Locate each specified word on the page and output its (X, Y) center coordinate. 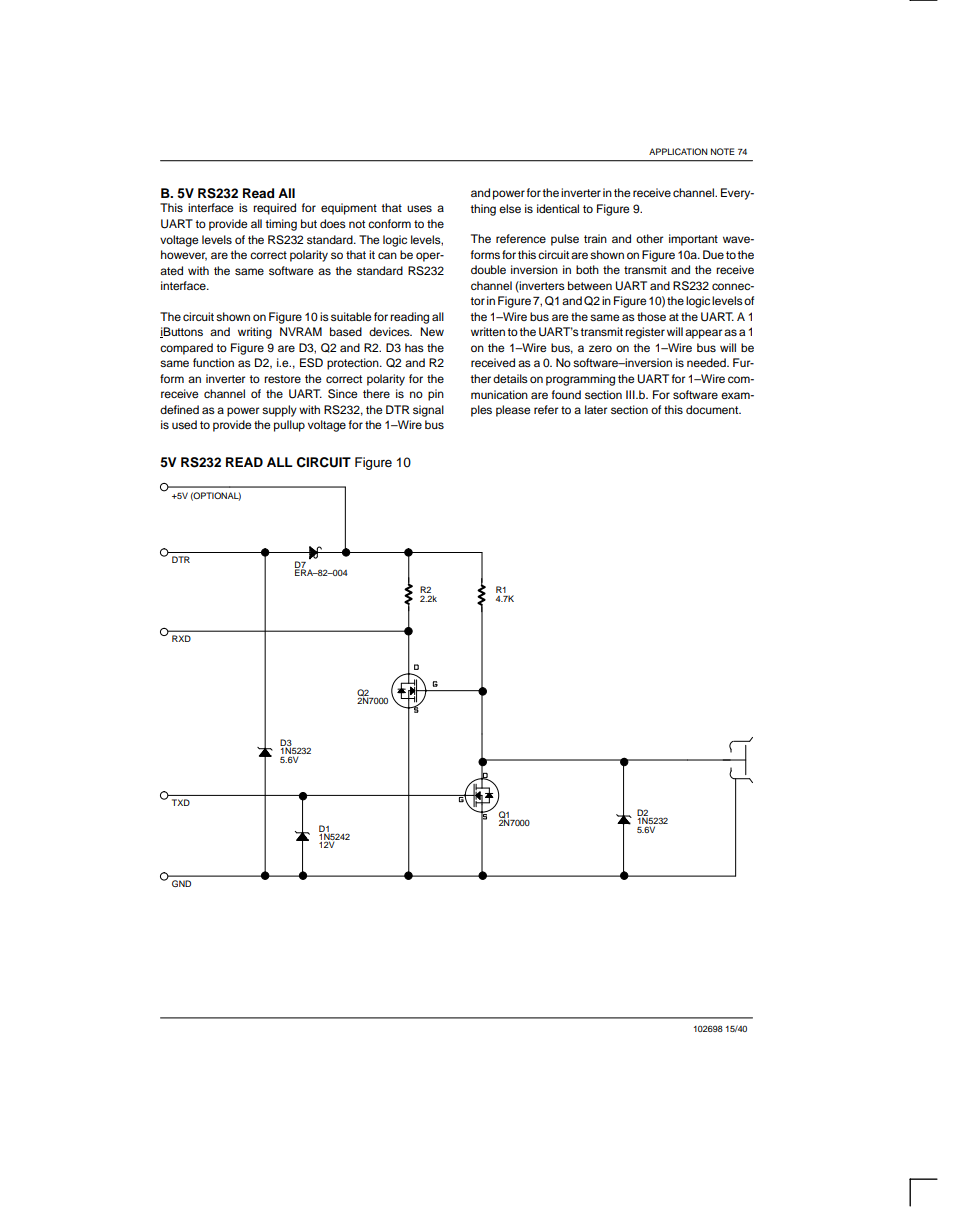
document (713, 409)
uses (419, 208)
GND (181, 883)
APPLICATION (678, 151)
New (432, 331)
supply (279, 411)
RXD (181, 638)
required (274, 209)
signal (428, 411)
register (645, 333)
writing (255, 333)
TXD (181, 802)
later (596, 409)
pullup (289, 426)
